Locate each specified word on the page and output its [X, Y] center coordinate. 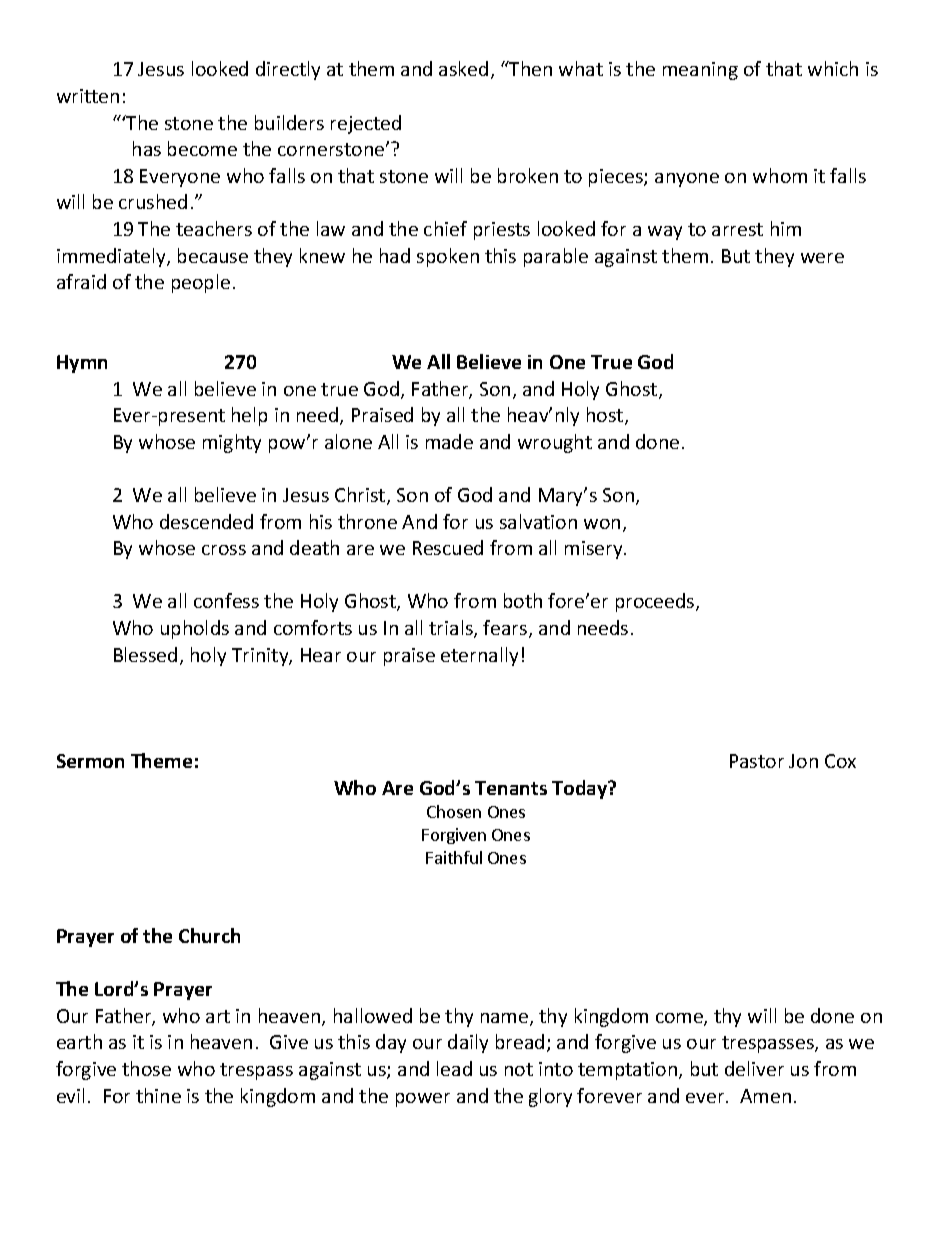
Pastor [757, 761]
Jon [803, 761]
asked [463, 68]
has [147, 148]
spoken [448, 257]
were [822, 258]
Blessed [145, 654]
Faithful [454, 857]
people [201, 283]
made [449, 441]
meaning [700, 71]
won [602, 524]
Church [209, 935]
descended [206, 521]
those [146, 1068]
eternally [479, 656]
